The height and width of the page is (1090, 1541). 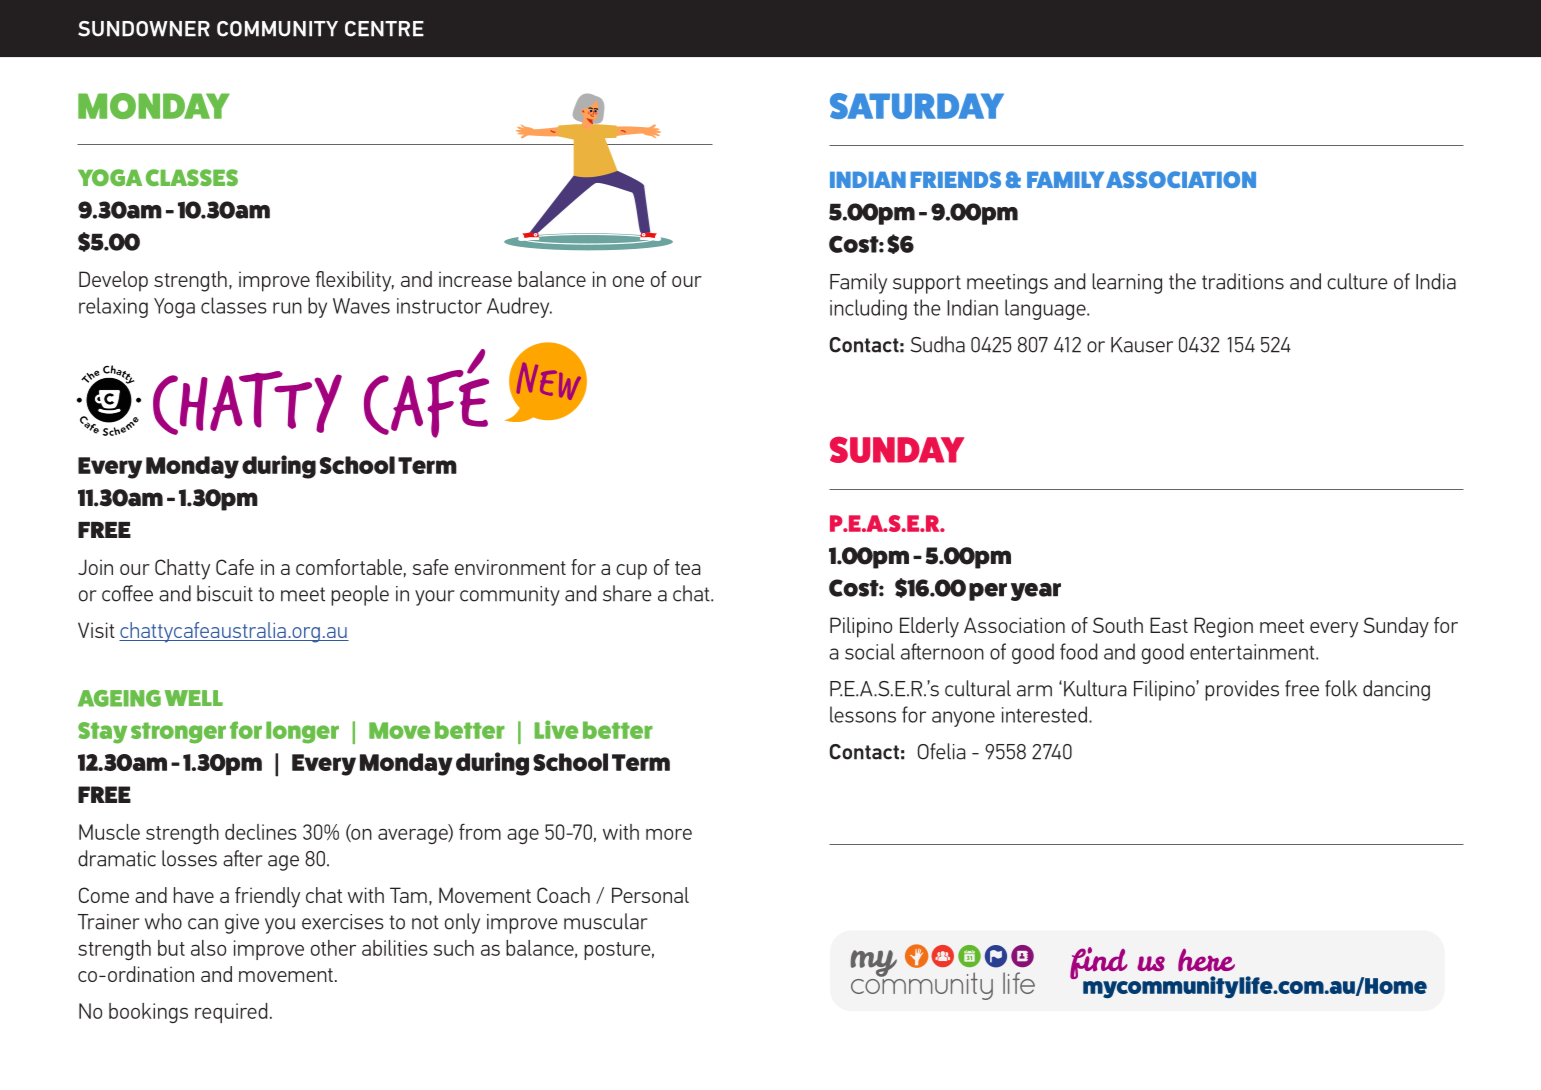 I want to click on longer, so click(x=302, y=732).
